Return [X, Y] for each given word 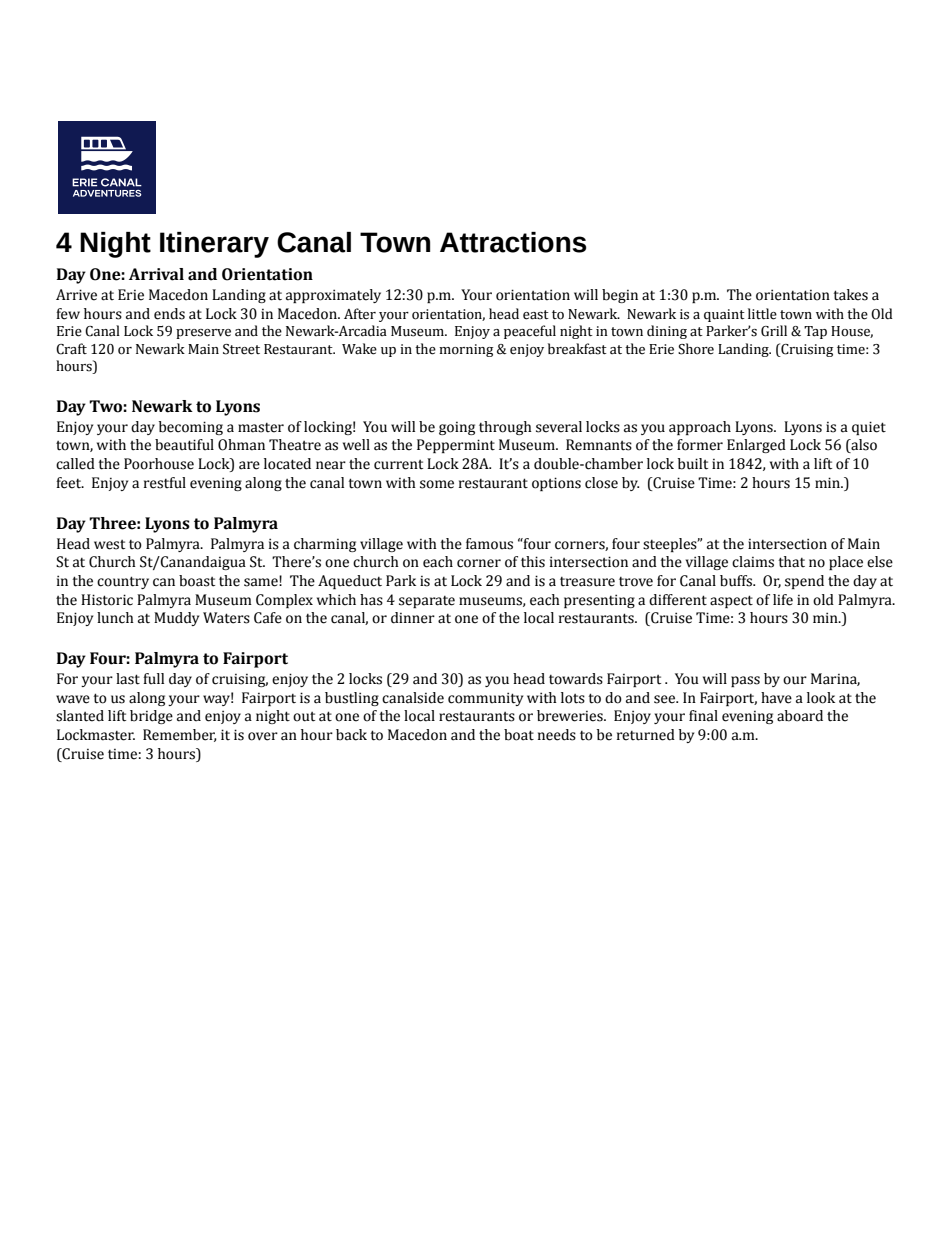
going [457, 428]
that [791, 562]
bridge [151, 717]
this [533, 562]
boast [197, 581]
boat [519, 735]
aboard [800, 716]
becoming [191, 428]
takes [850, 295]
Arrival [156, 274]
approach [700, 428]
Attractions [513, 242]
